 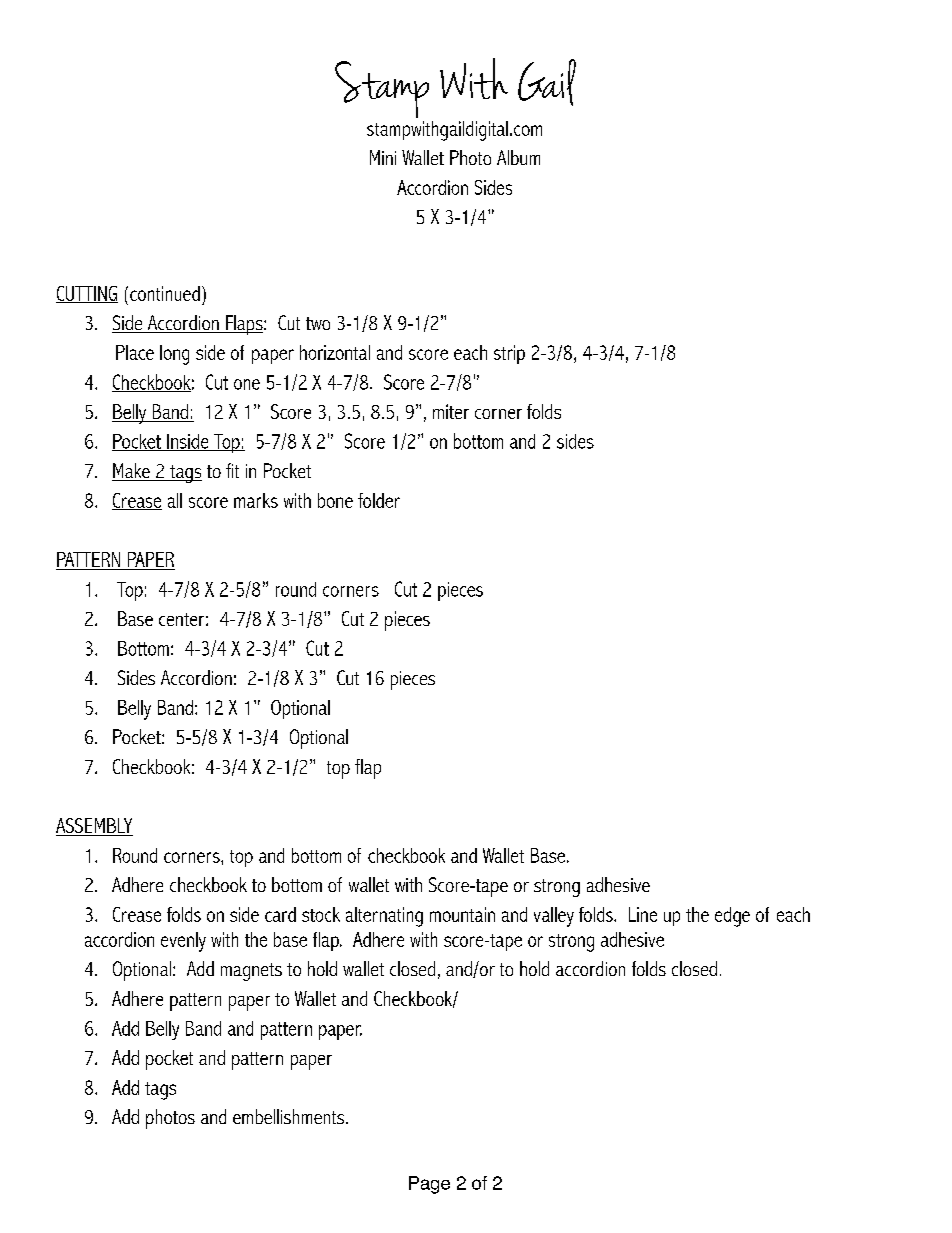 What do you see at coordinates (429, 1185) in the document?
I see `Page` at bounding box center [429, 1185].
